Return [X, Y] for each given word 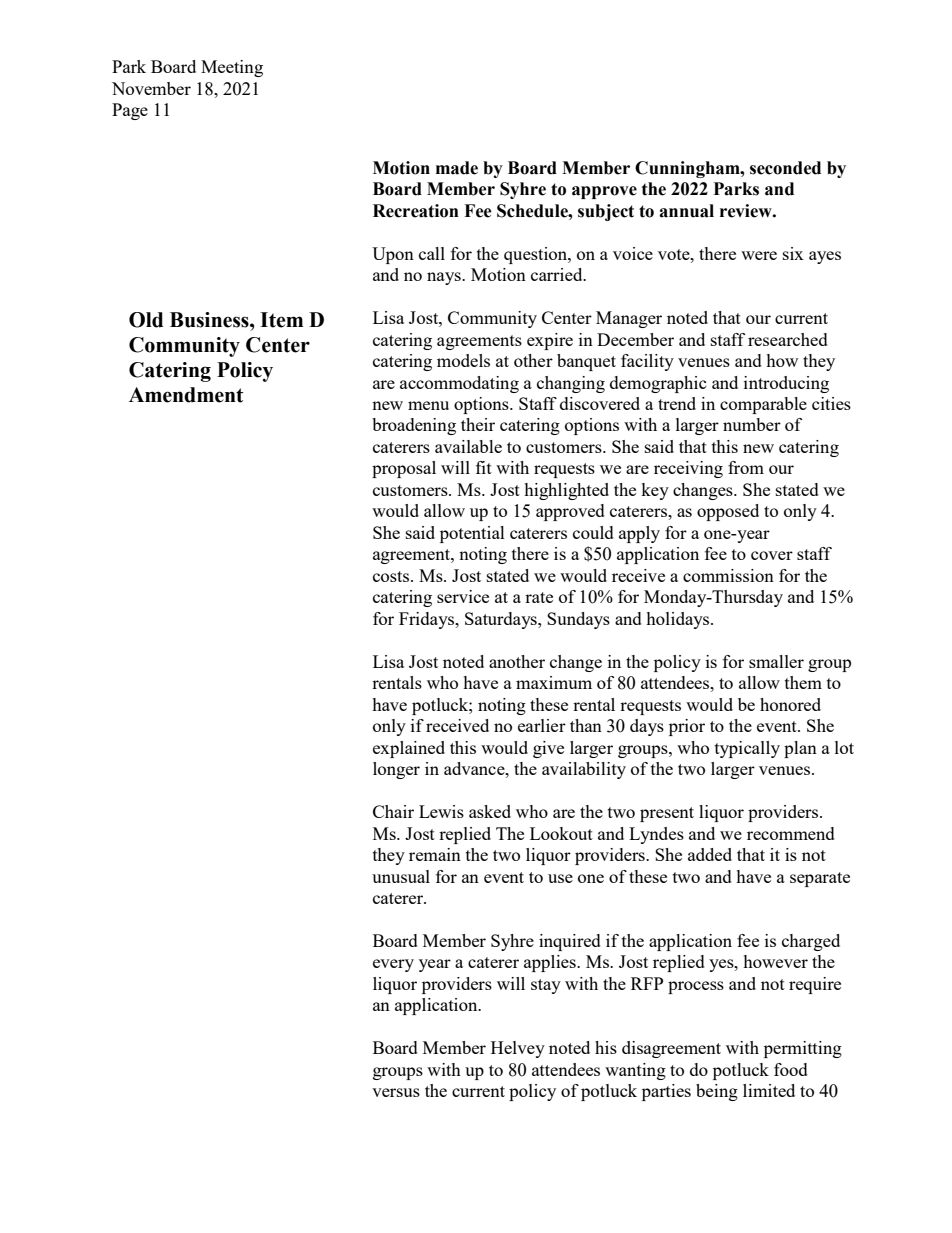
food [791, 1069]
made [457, 168]
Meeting [232, 68]
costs [392, 576]
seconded [785, 168]
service [463, 596]
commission [728, 575]
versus [396, 1092]
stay [546, 986]
